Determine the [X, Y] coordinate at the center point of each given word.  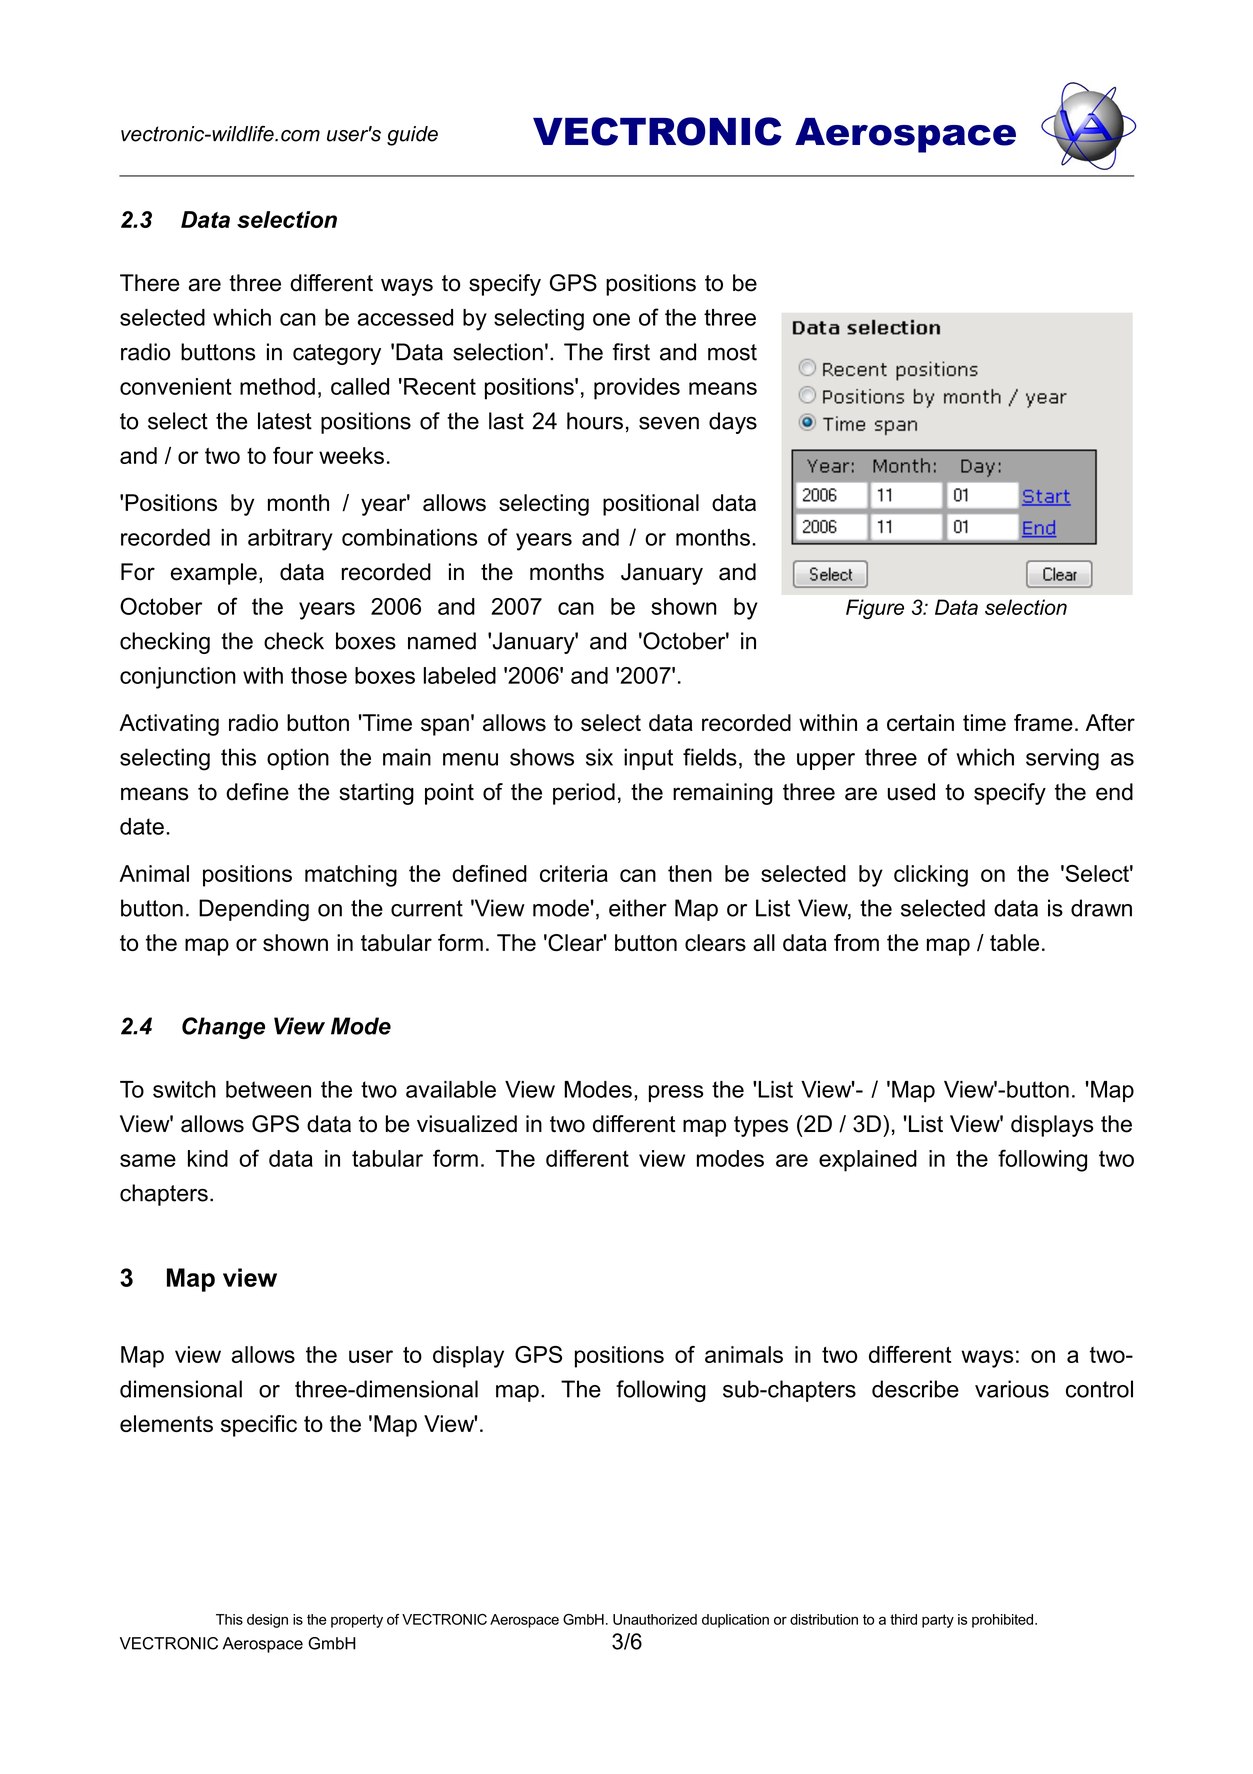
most [732, 352]
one [611, 319]
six [599, 757]
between [268, 1089]
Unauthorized [655, 1619]
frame [1043, 722]
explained [868, 1161]
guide [412, 136]
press [676, 1093]
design [267, 1621]
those [319, 675]
